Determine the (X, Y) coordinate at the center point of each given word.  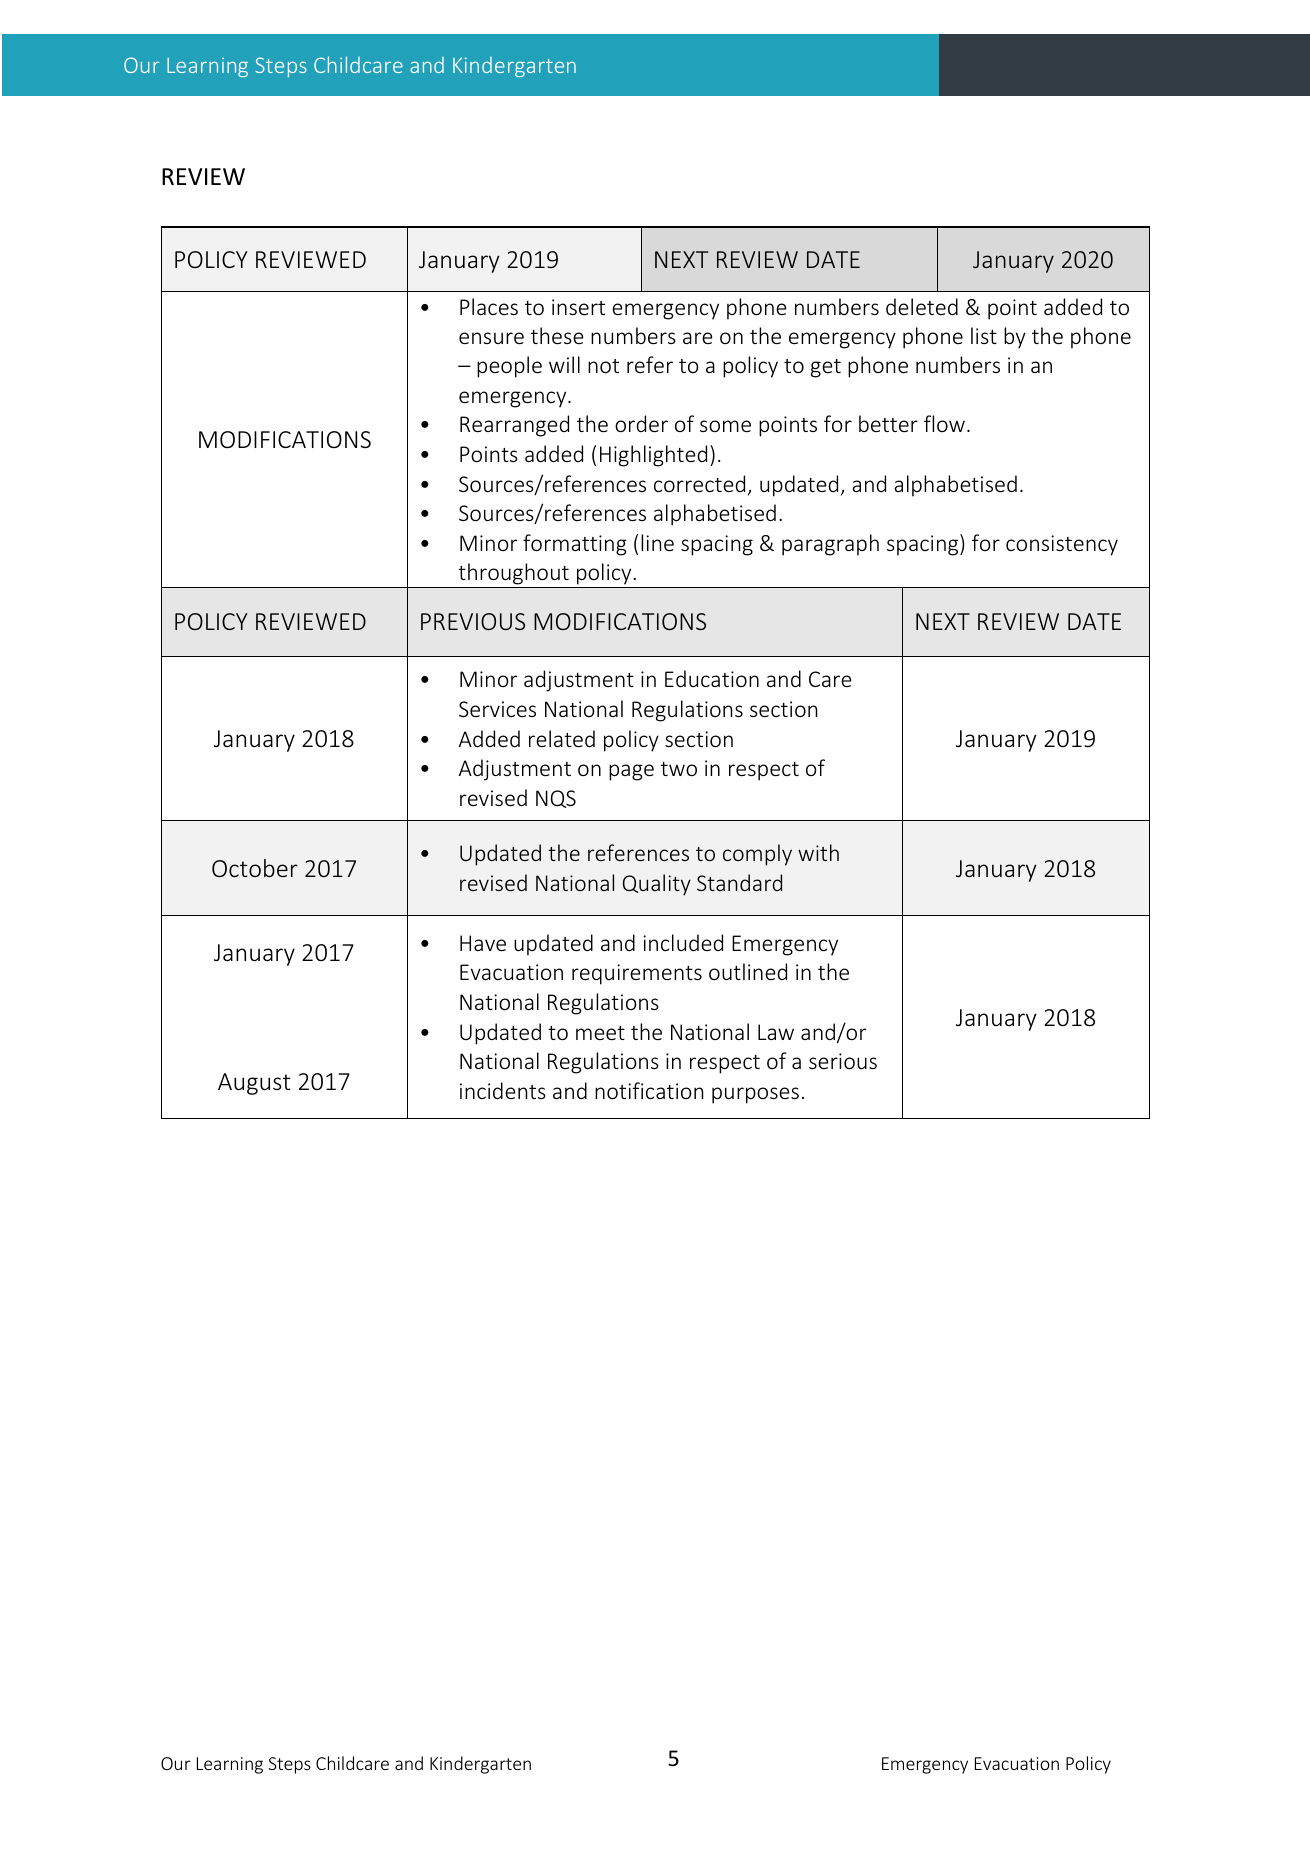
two (679, 769)
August (254, 1084)
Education (712, 678)
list (984, 335)
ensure (491, 338)
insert (578, 307)
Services (497, 709)
